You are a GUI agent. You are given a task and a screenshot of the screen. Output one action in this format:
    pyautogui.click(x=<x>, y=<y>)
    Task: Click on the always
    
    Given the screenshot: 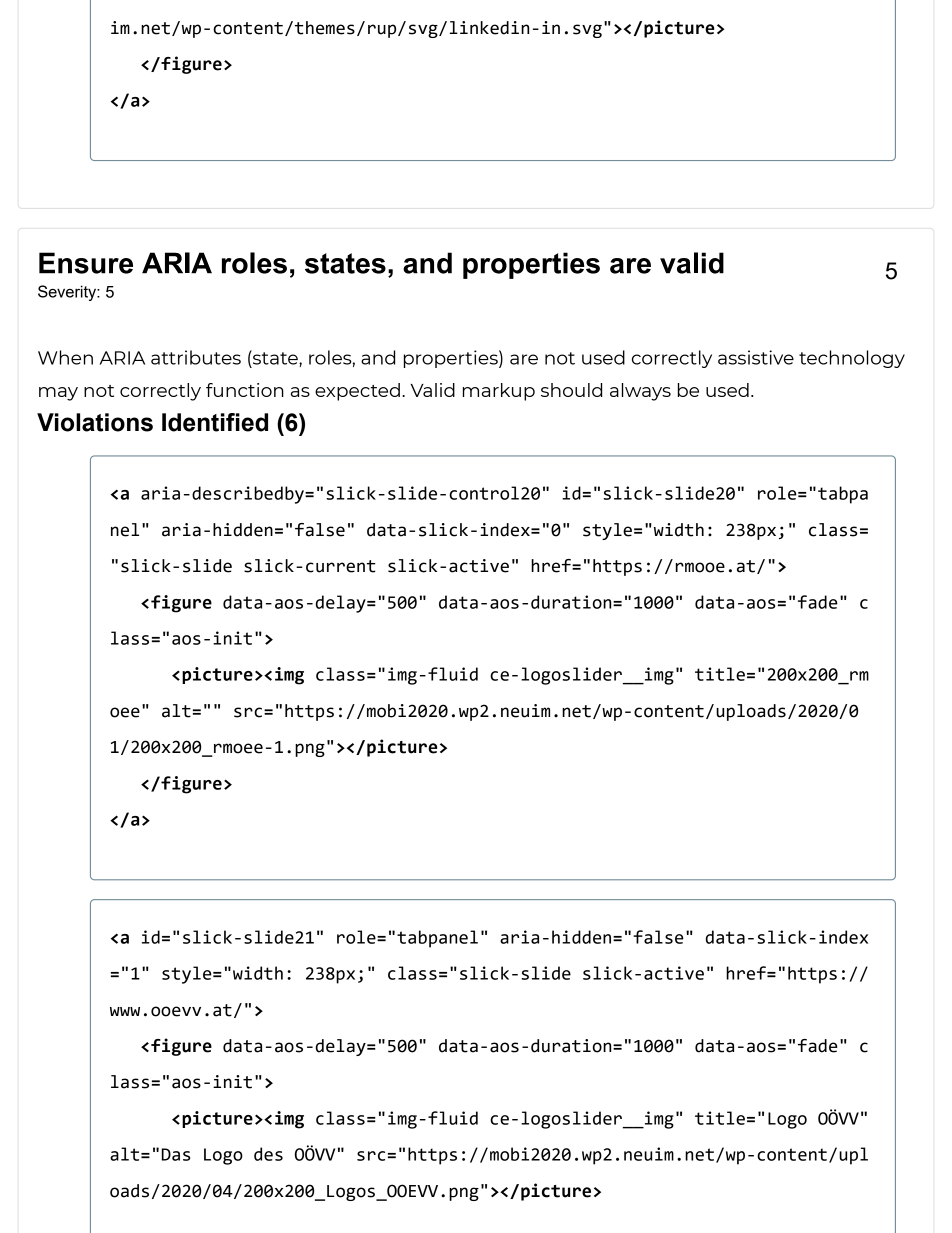 What is the action you would take?
    pyautogui.click(x=640, y=392)
